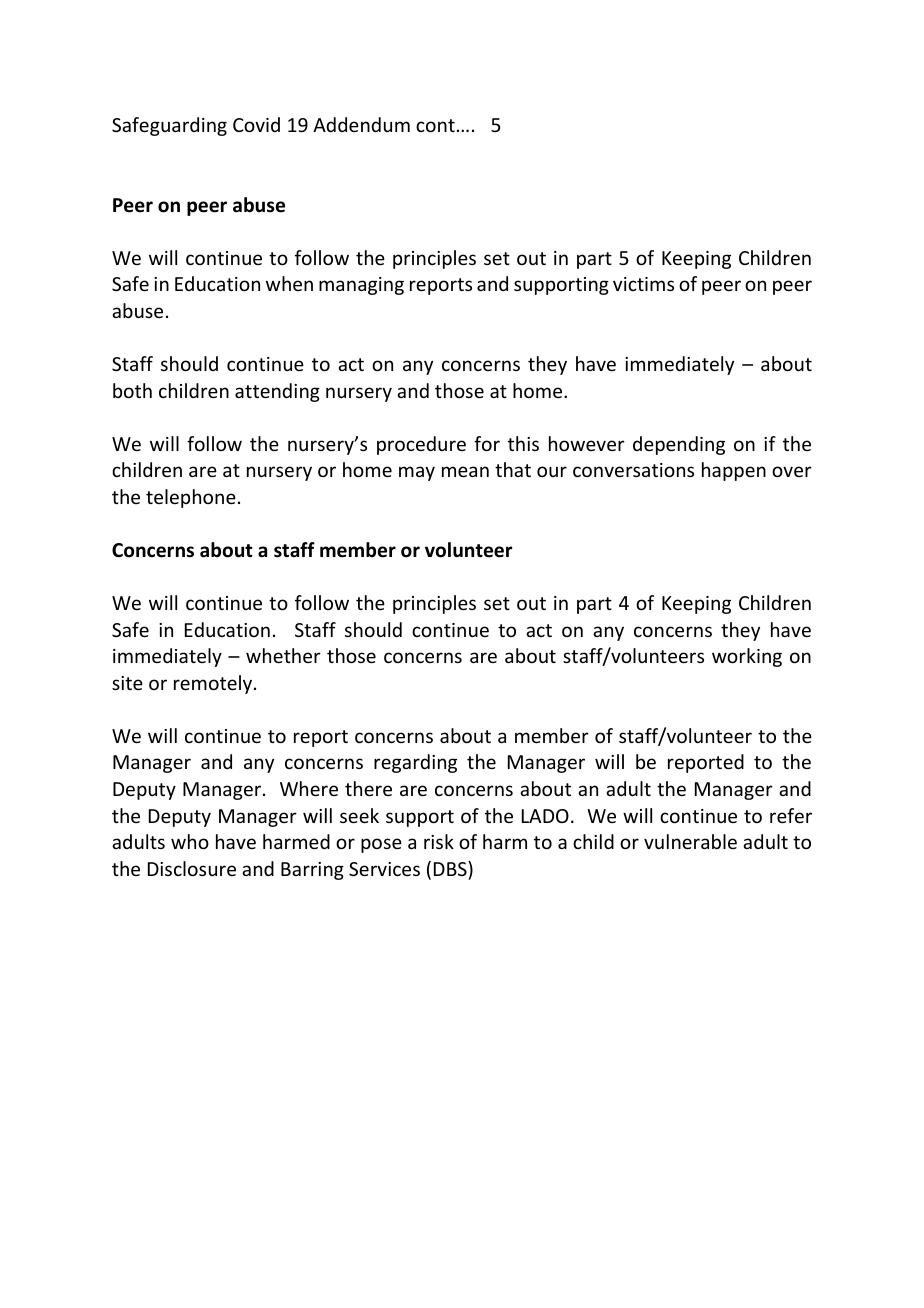  I want to click on Addendum, so click(361, 124).
